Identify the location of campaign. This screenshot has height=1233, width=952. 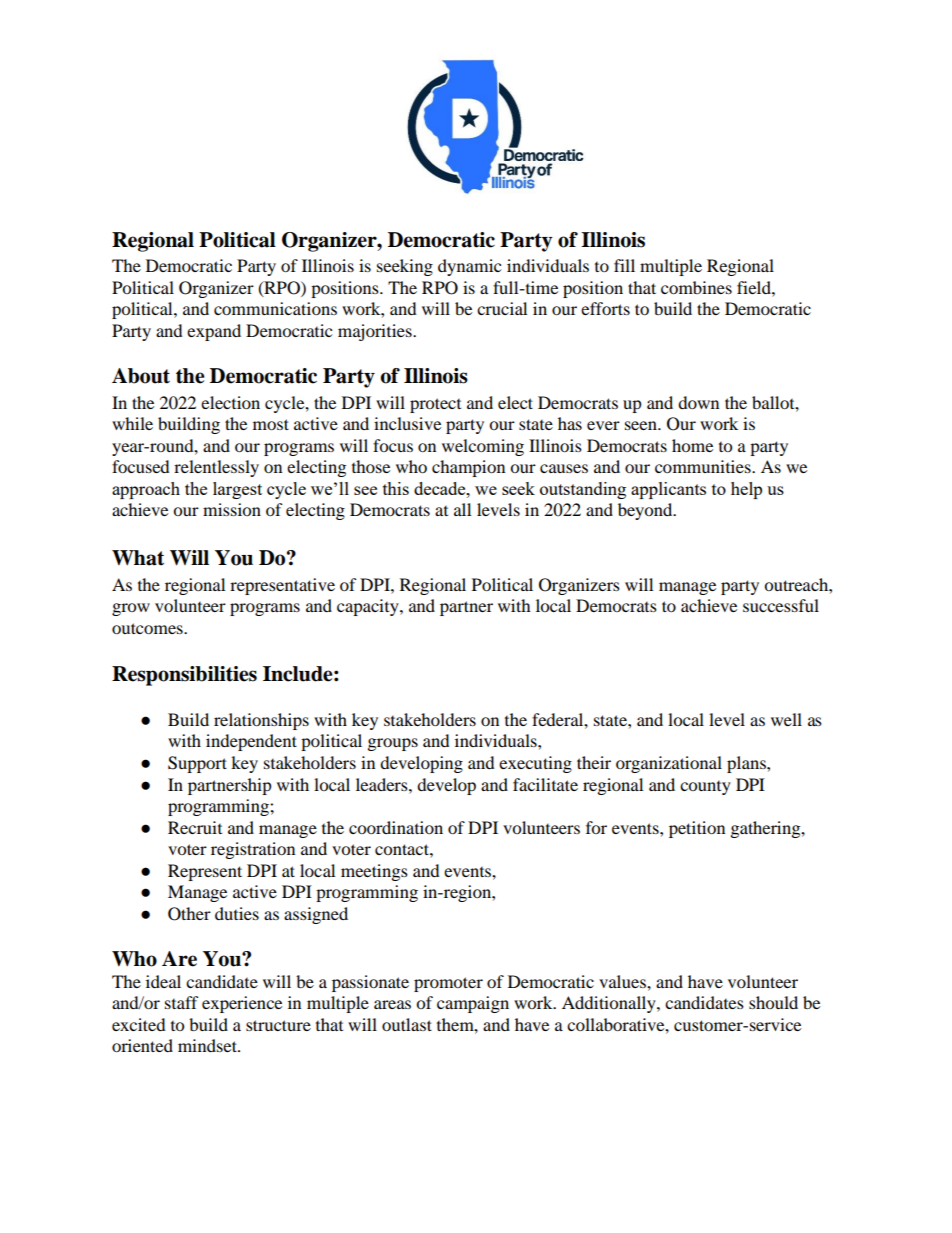
(473, 1004).
